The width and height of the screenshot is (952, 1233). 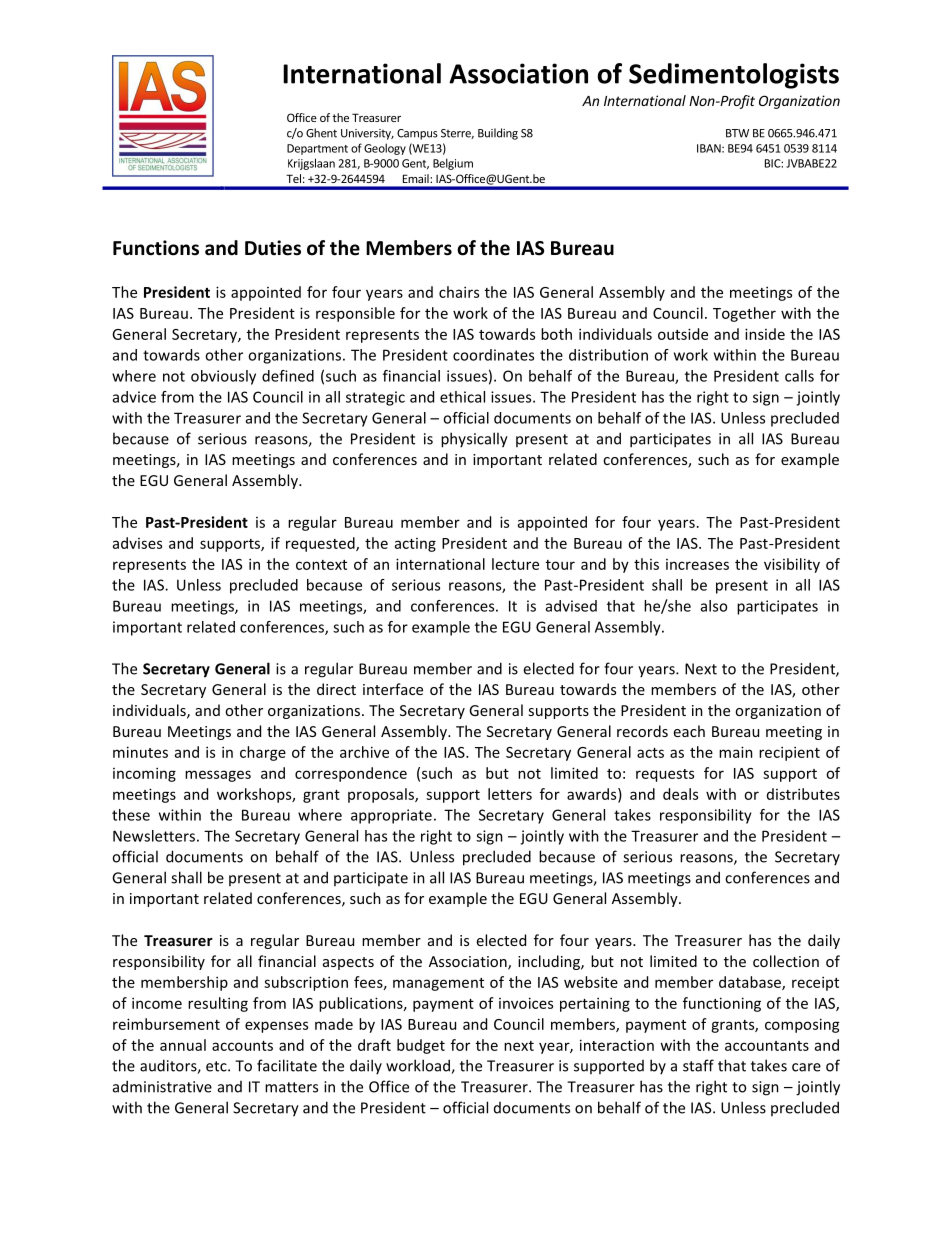 What do you see at coordinates (714, 606) in the screenshot?
I see `also` at bounding box center [714, 606].
